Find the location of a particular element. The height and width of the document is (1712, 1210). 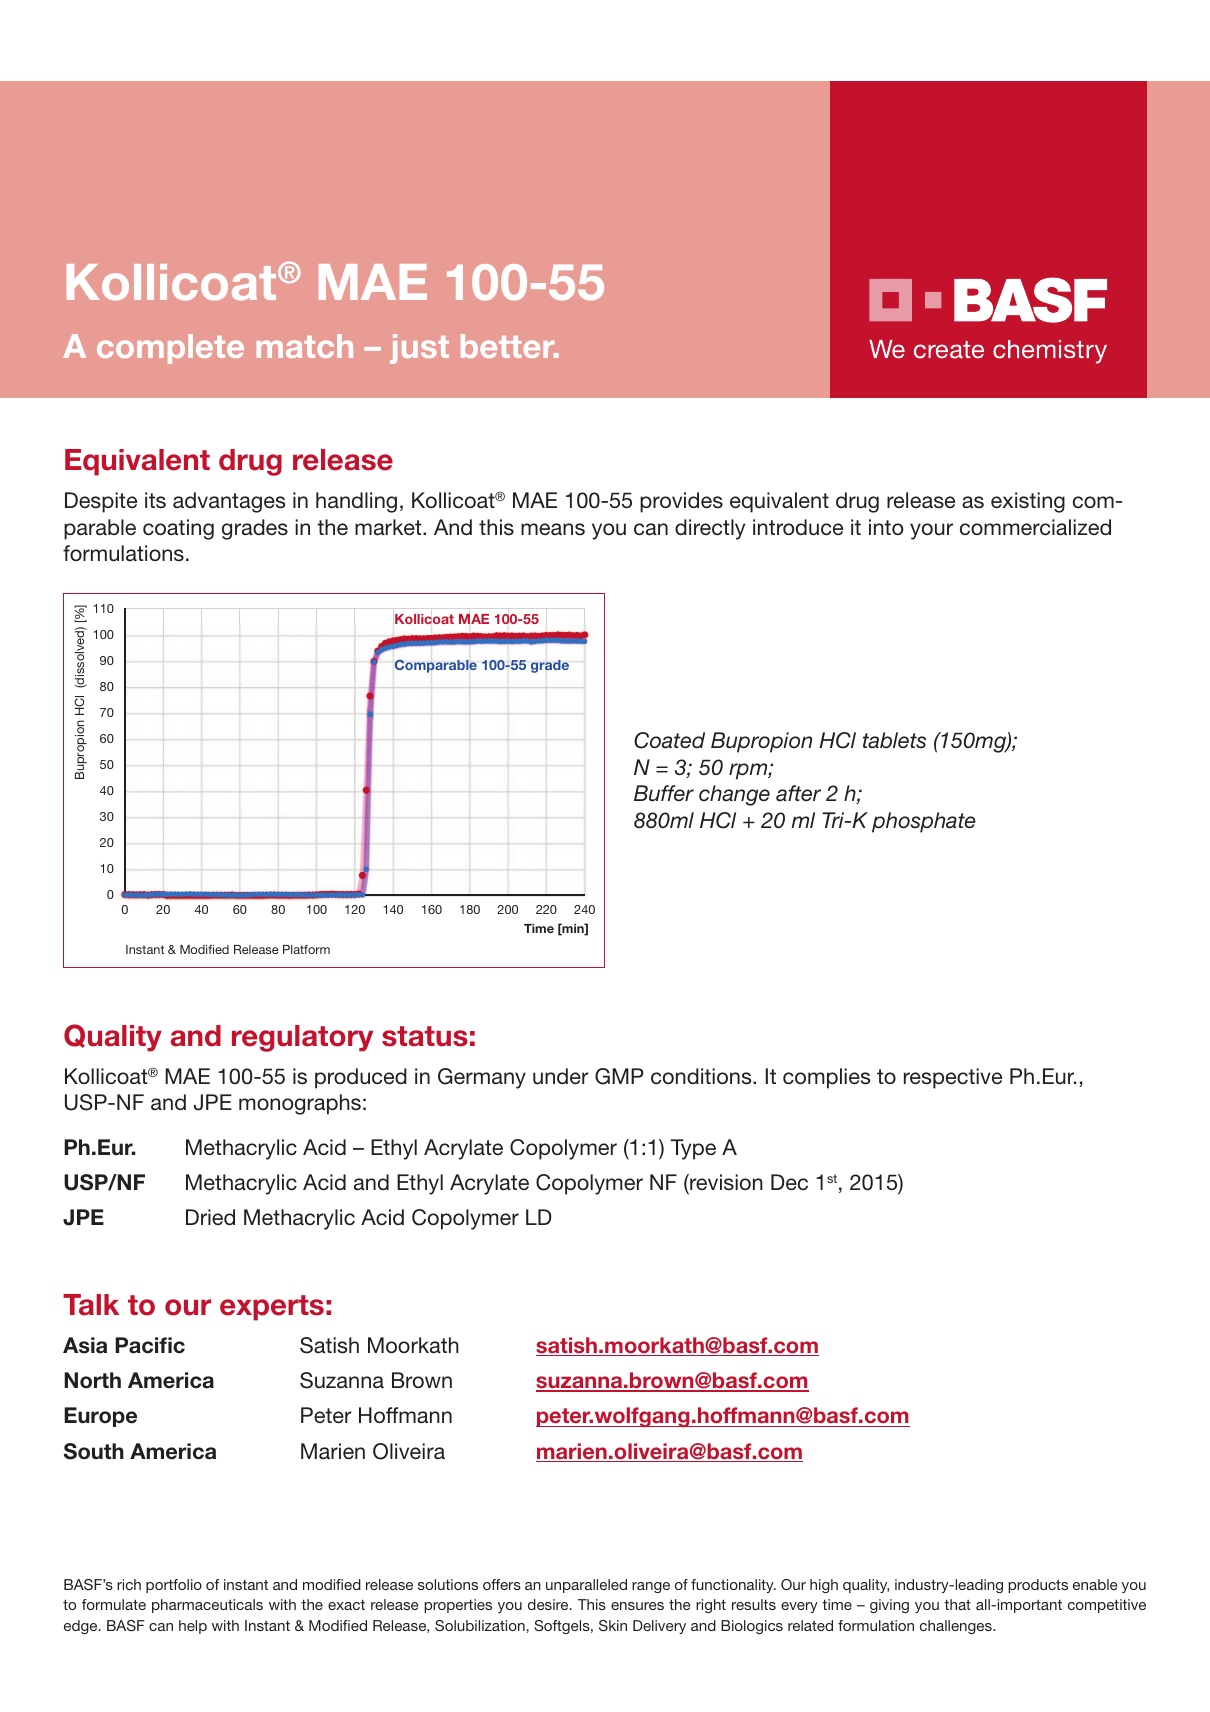

Dried is located at coordinates (210, 1217).
